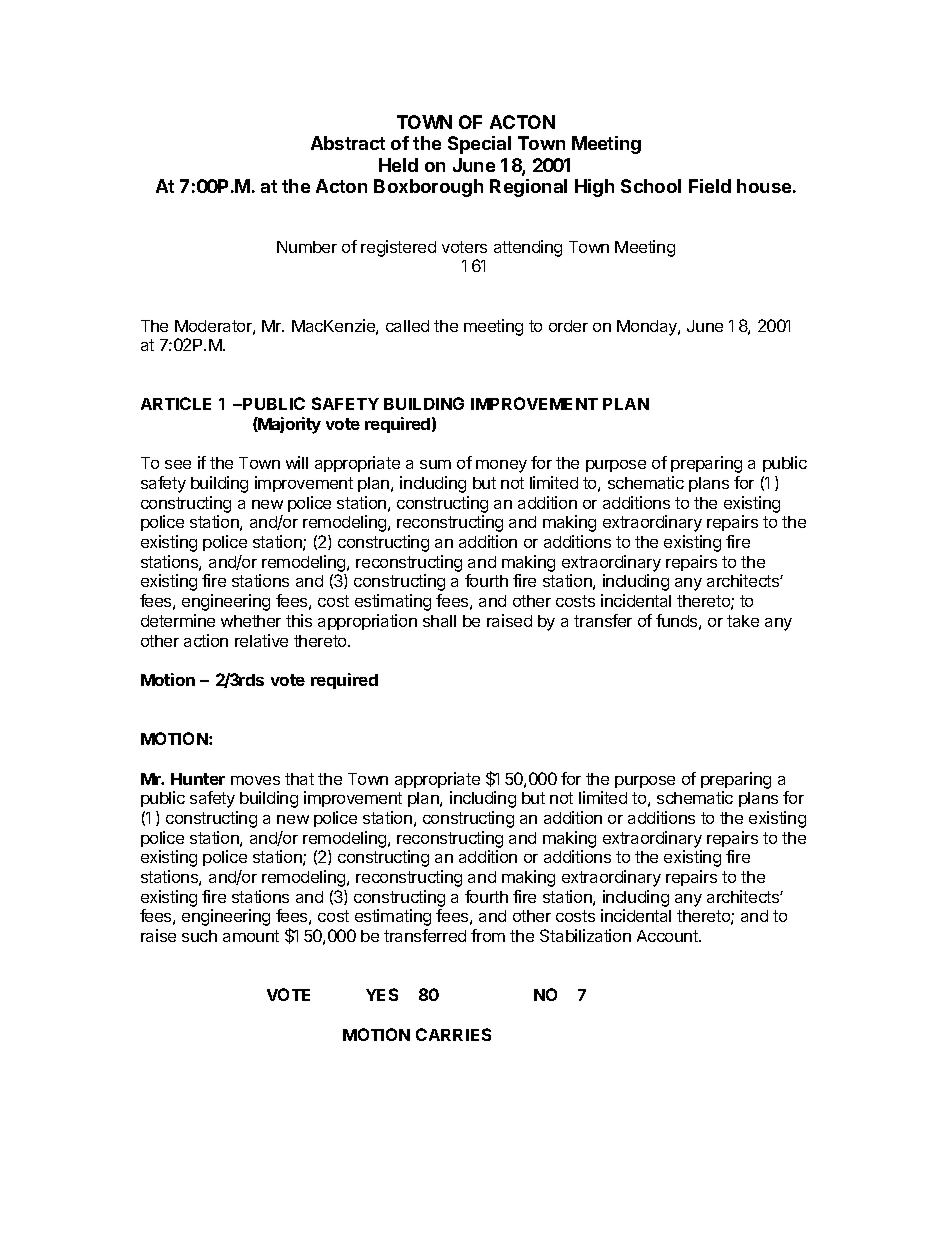 Image resolution: width=952 pixels, height=1233 pixels. I want to click on CARRIES, so click(453, 1034).
